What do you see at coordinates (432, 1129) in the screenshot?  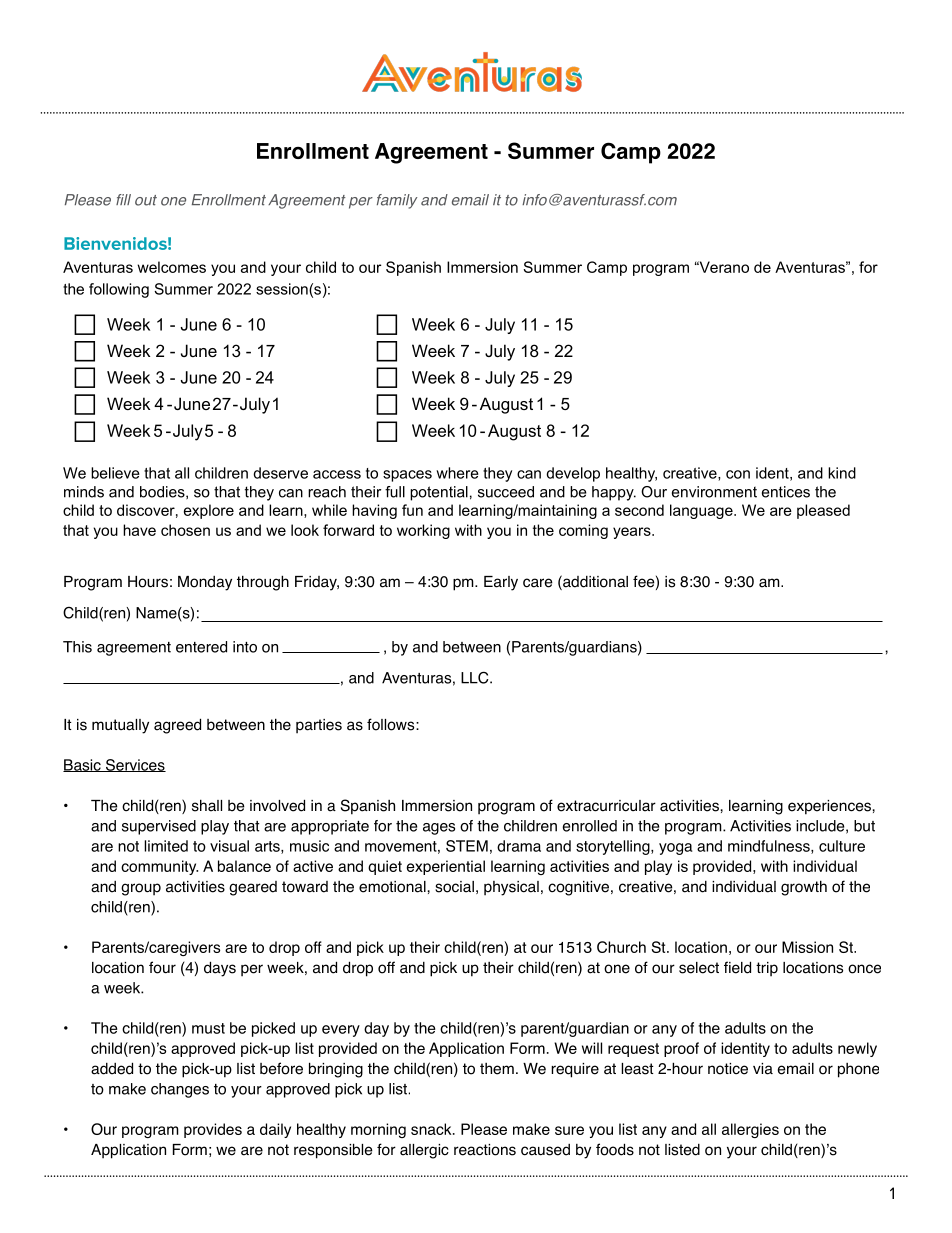 I see `snack` at bounding box center [432, 1129].
